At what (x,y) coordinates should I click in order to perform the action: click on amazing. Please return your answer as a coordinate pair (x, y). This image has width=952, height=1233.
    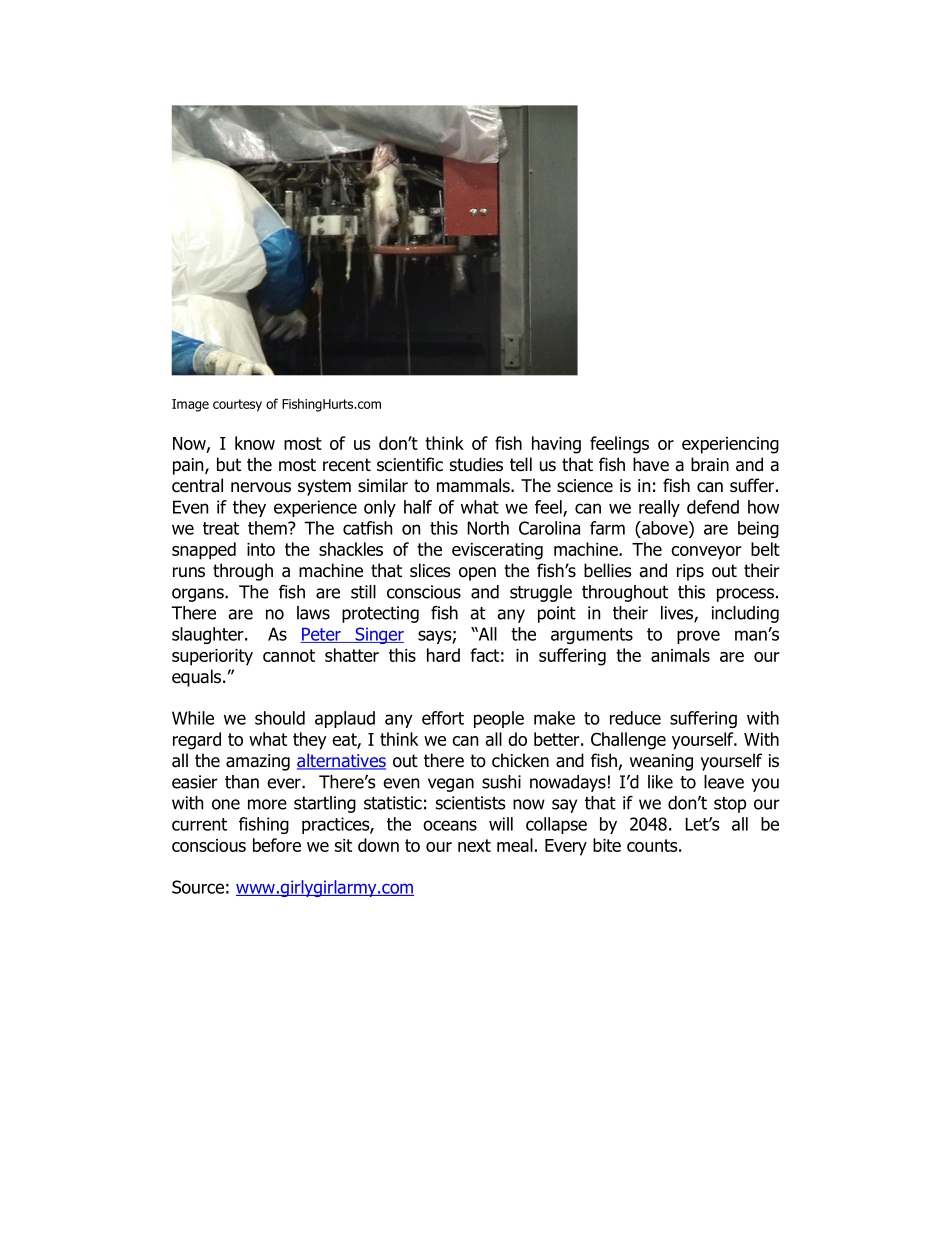
    Looking at the image, I should click on (258, 762).
